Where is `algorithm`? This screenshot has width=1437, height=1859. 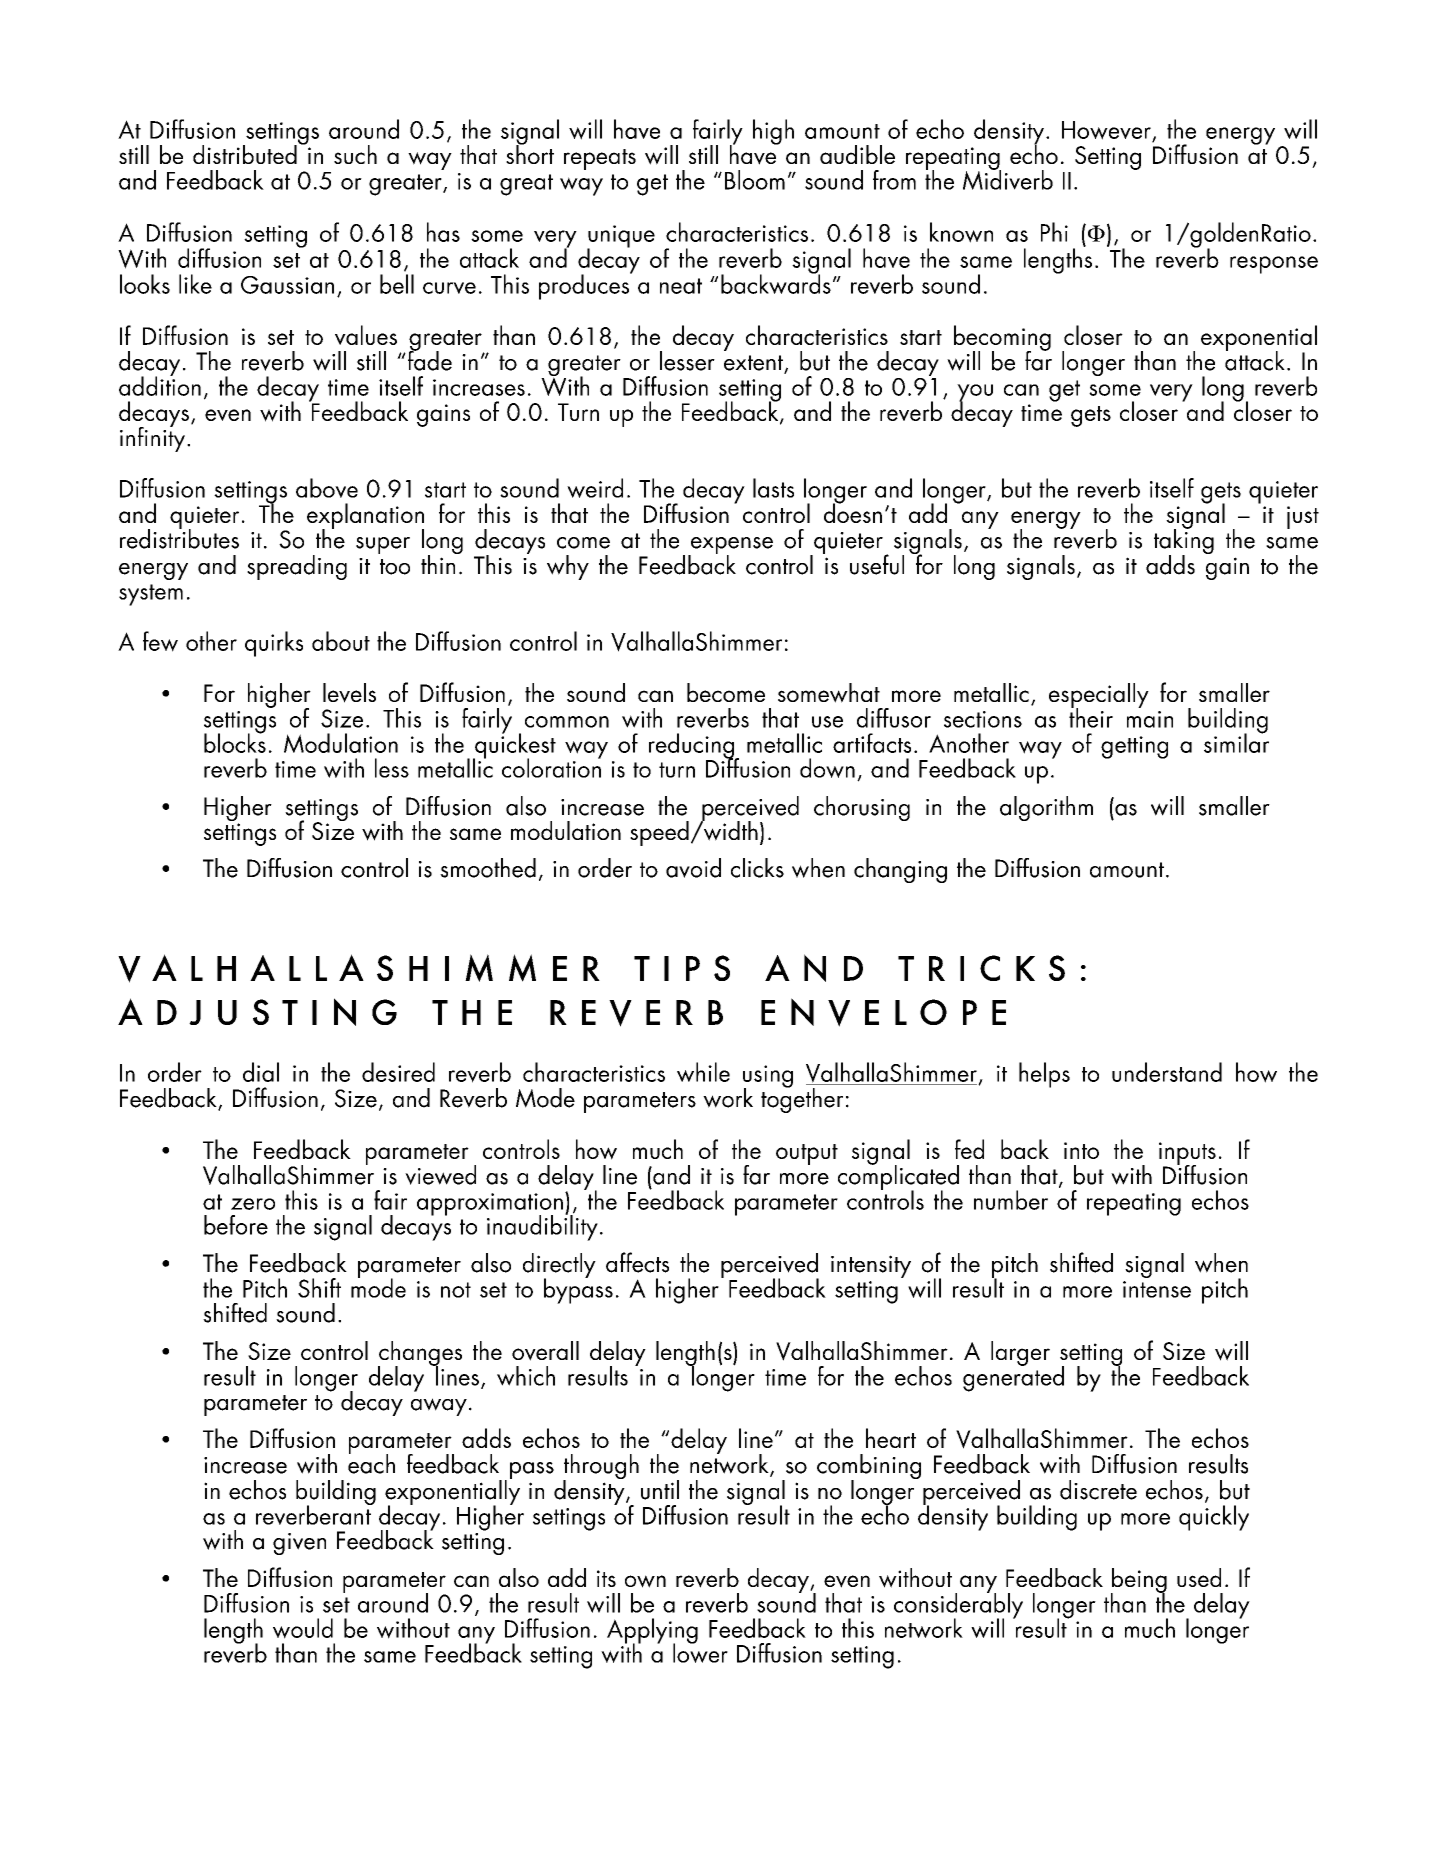 algorithm is located at coordinates (1046, 808).
